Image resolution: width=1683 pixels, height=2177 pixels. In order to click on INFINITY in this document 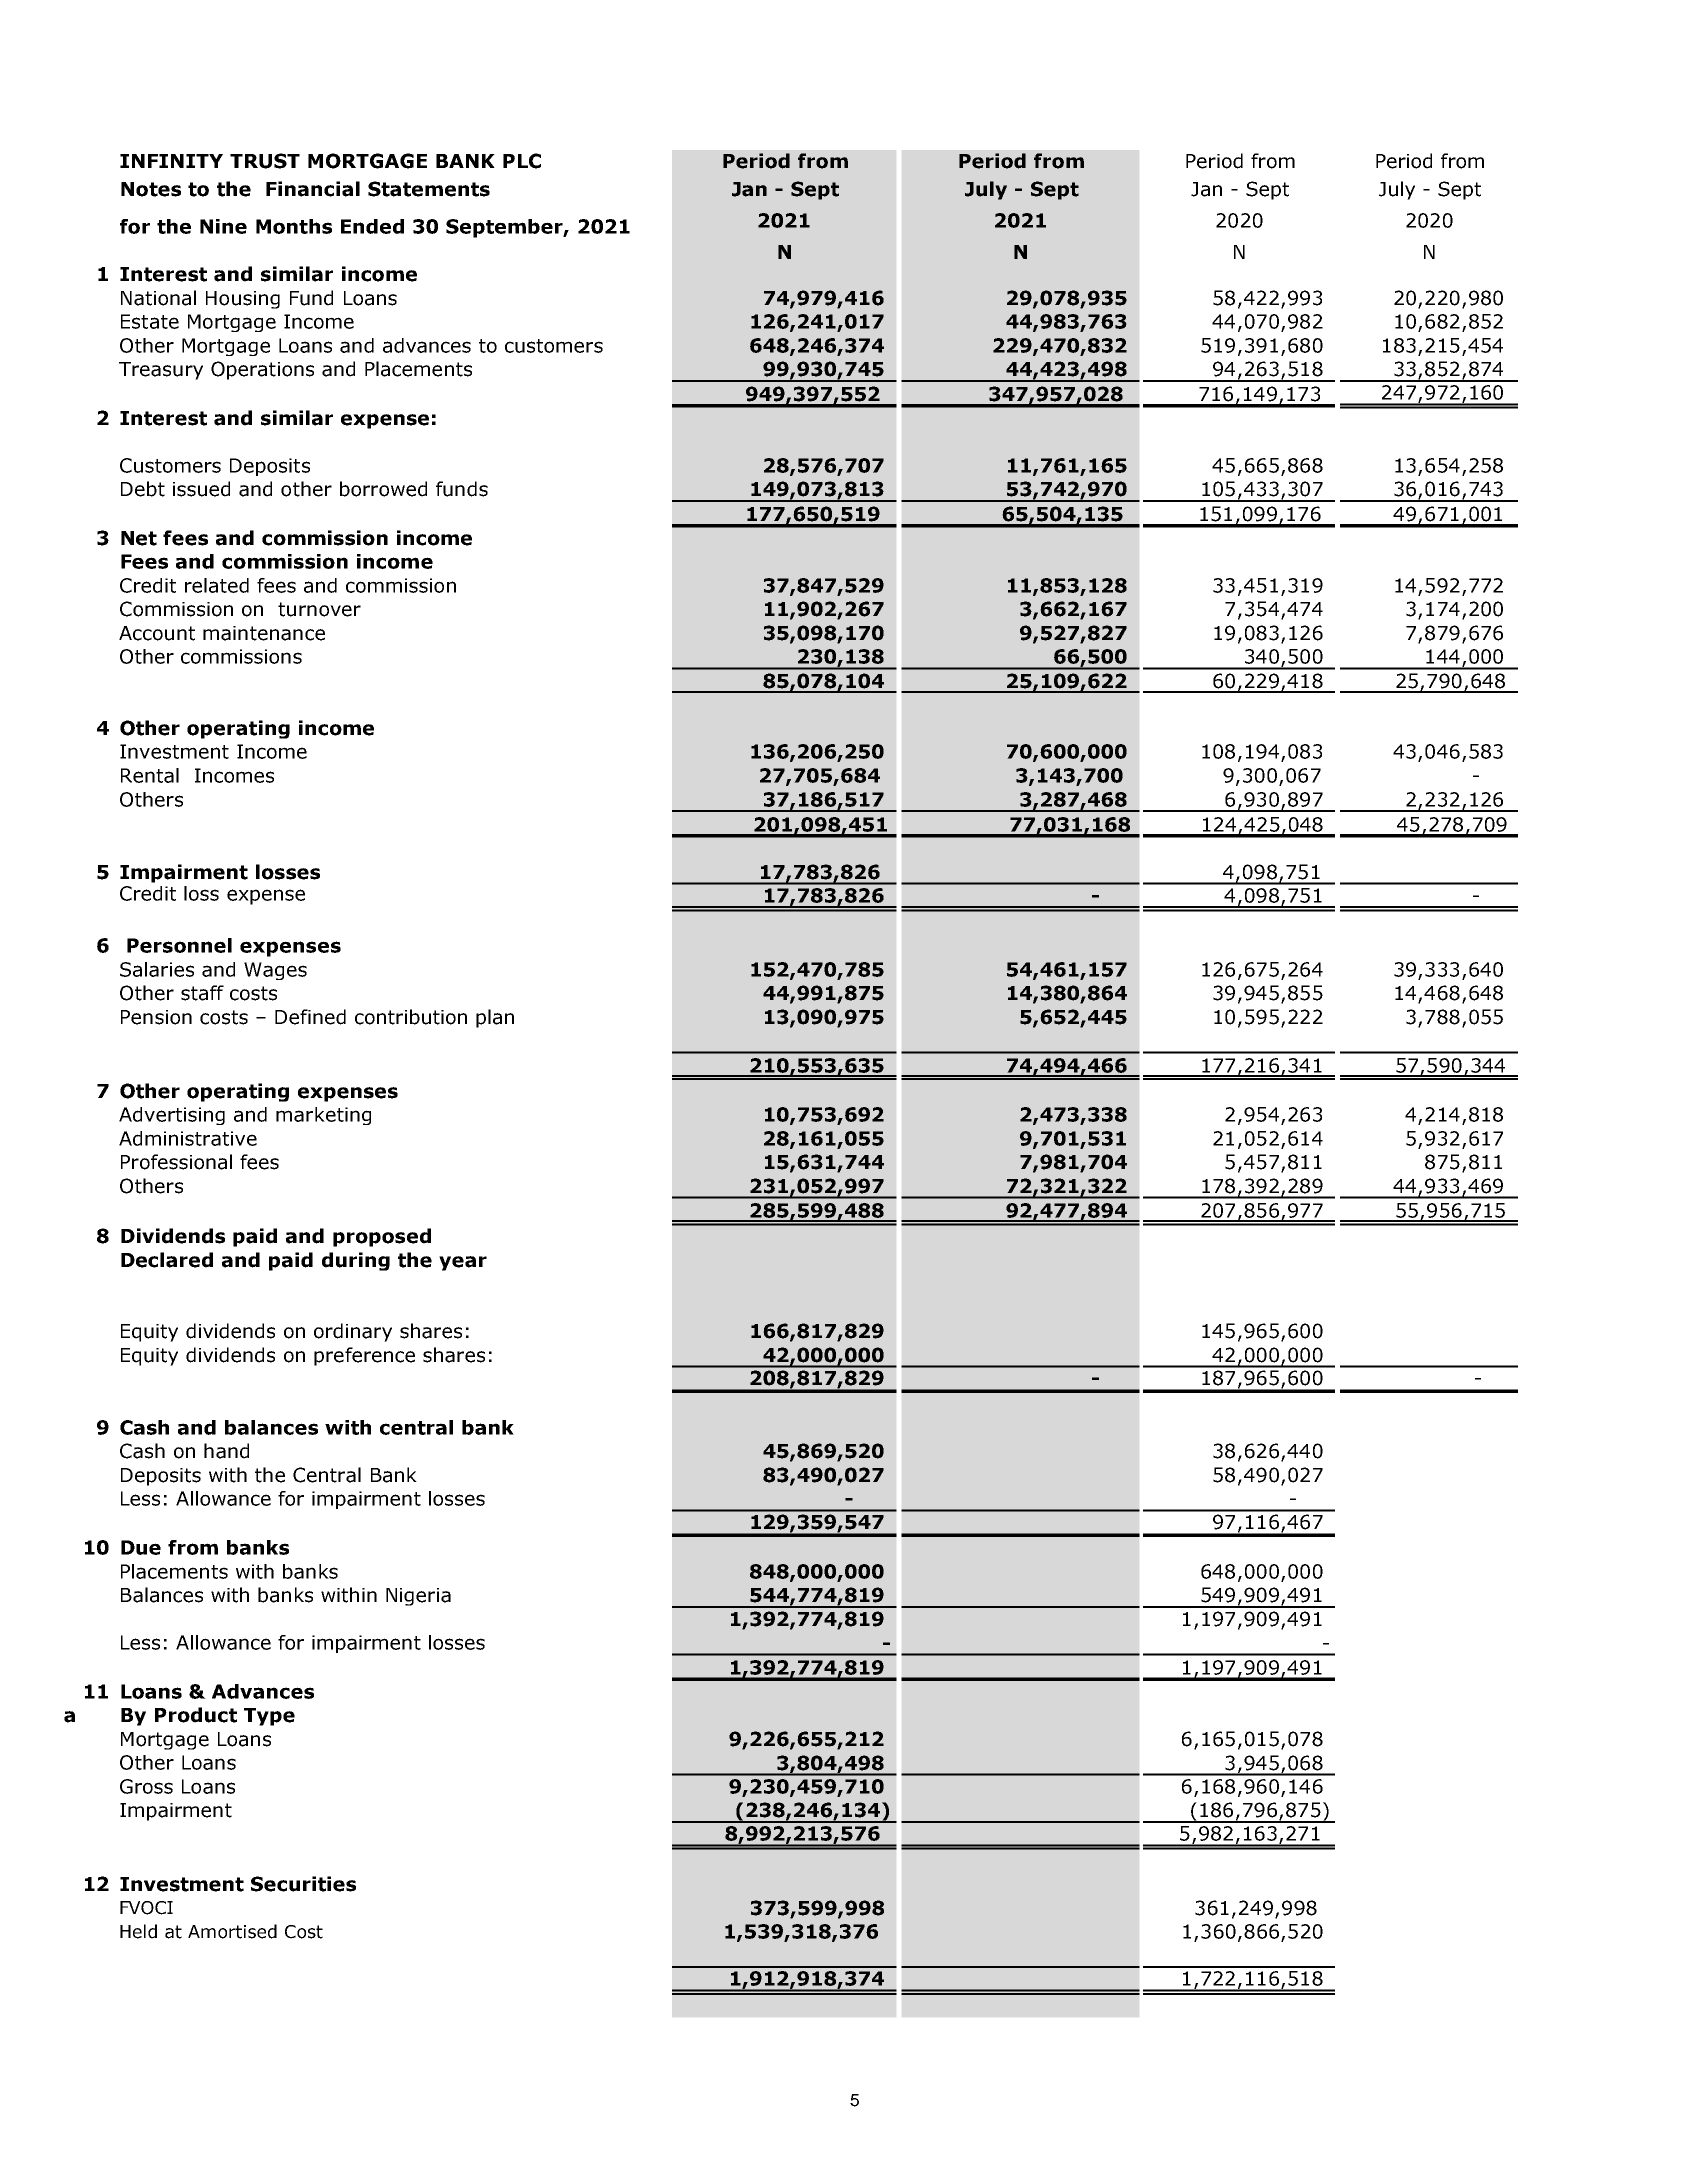, I will do `click(171, 161)`.
